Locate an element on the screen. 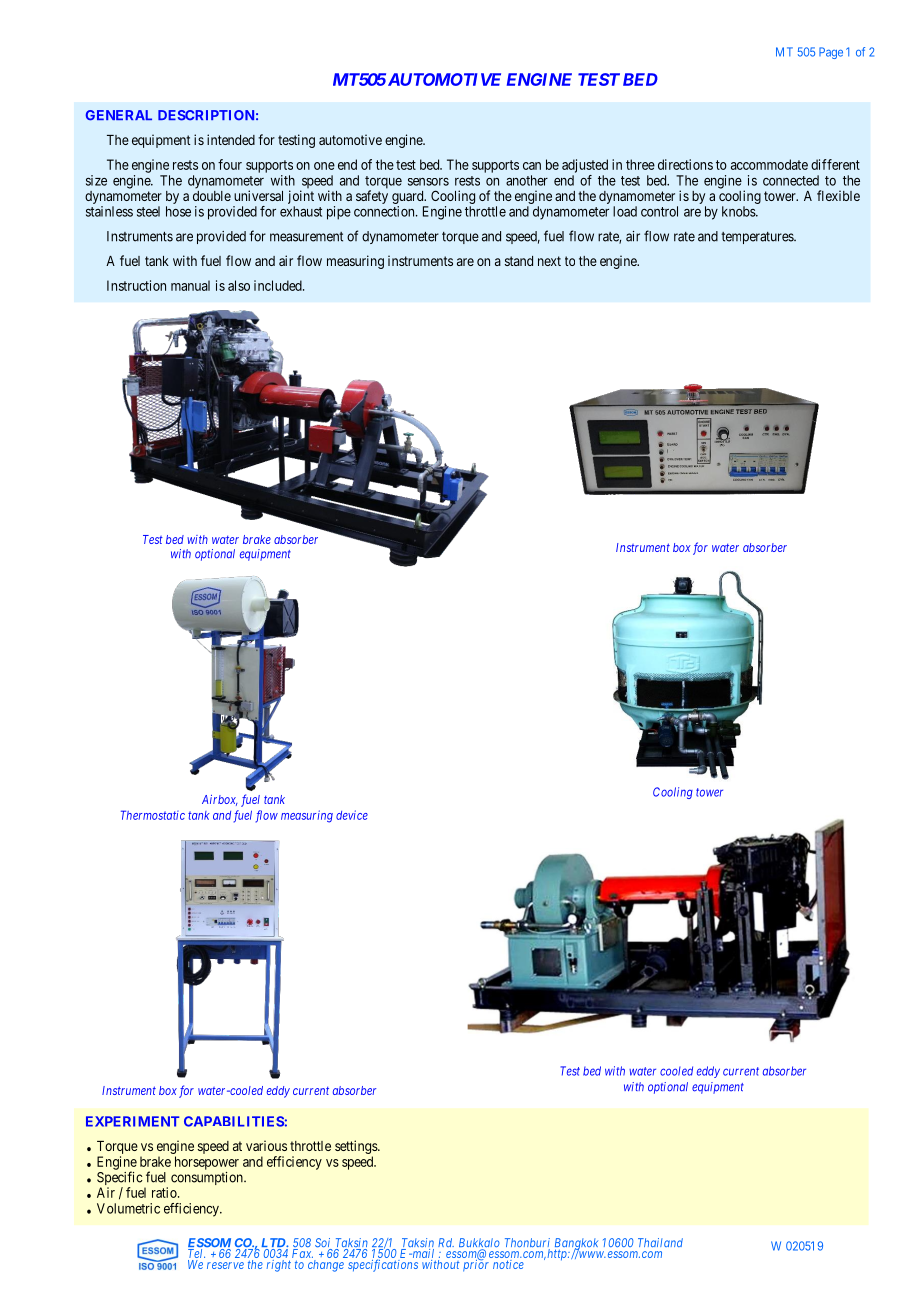  reserve is located at coordinates (225, 1265).
